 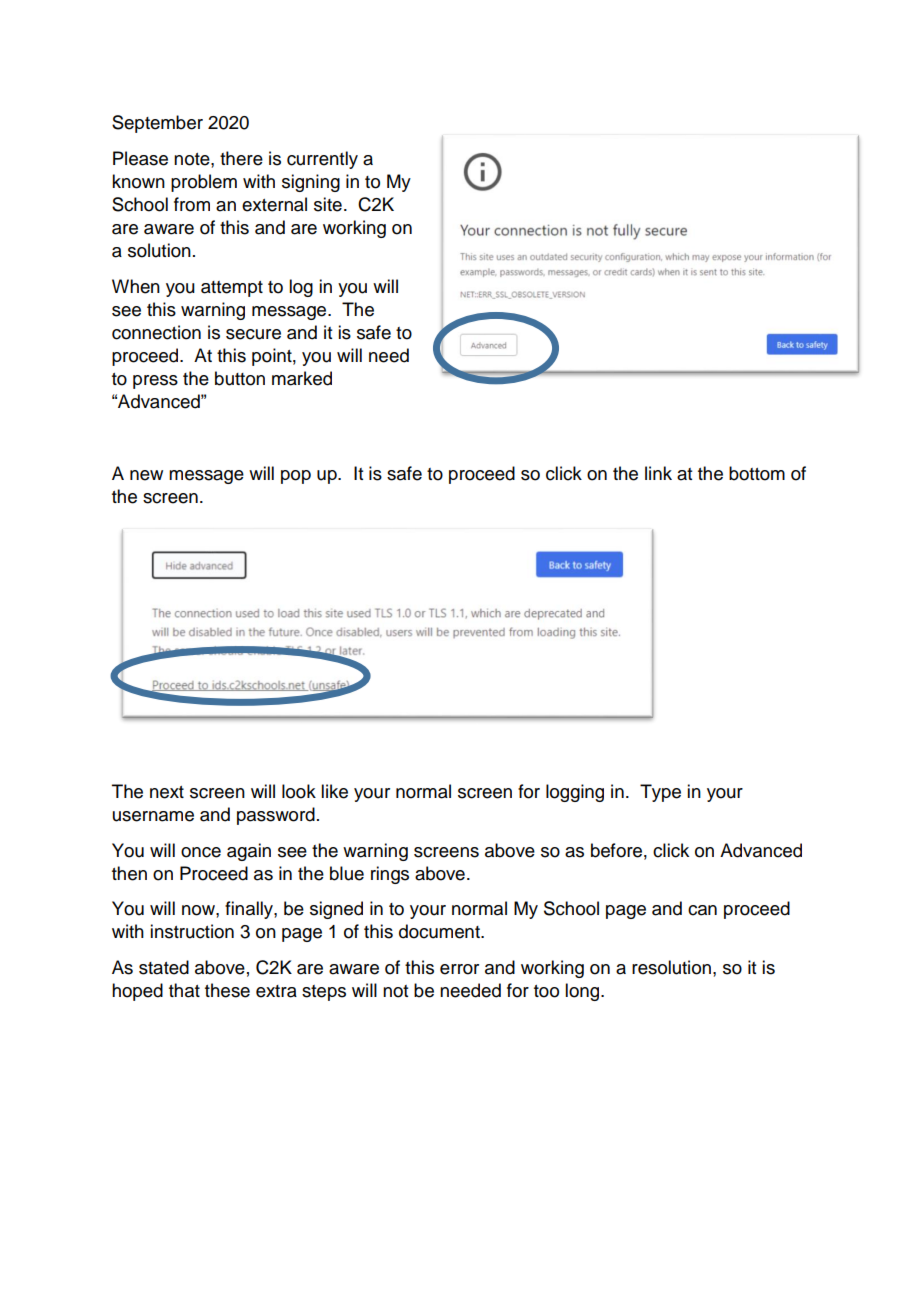 What do you see at coordinates (146, 475) in the document?
I see `new` at bounding box center [146, 475].
